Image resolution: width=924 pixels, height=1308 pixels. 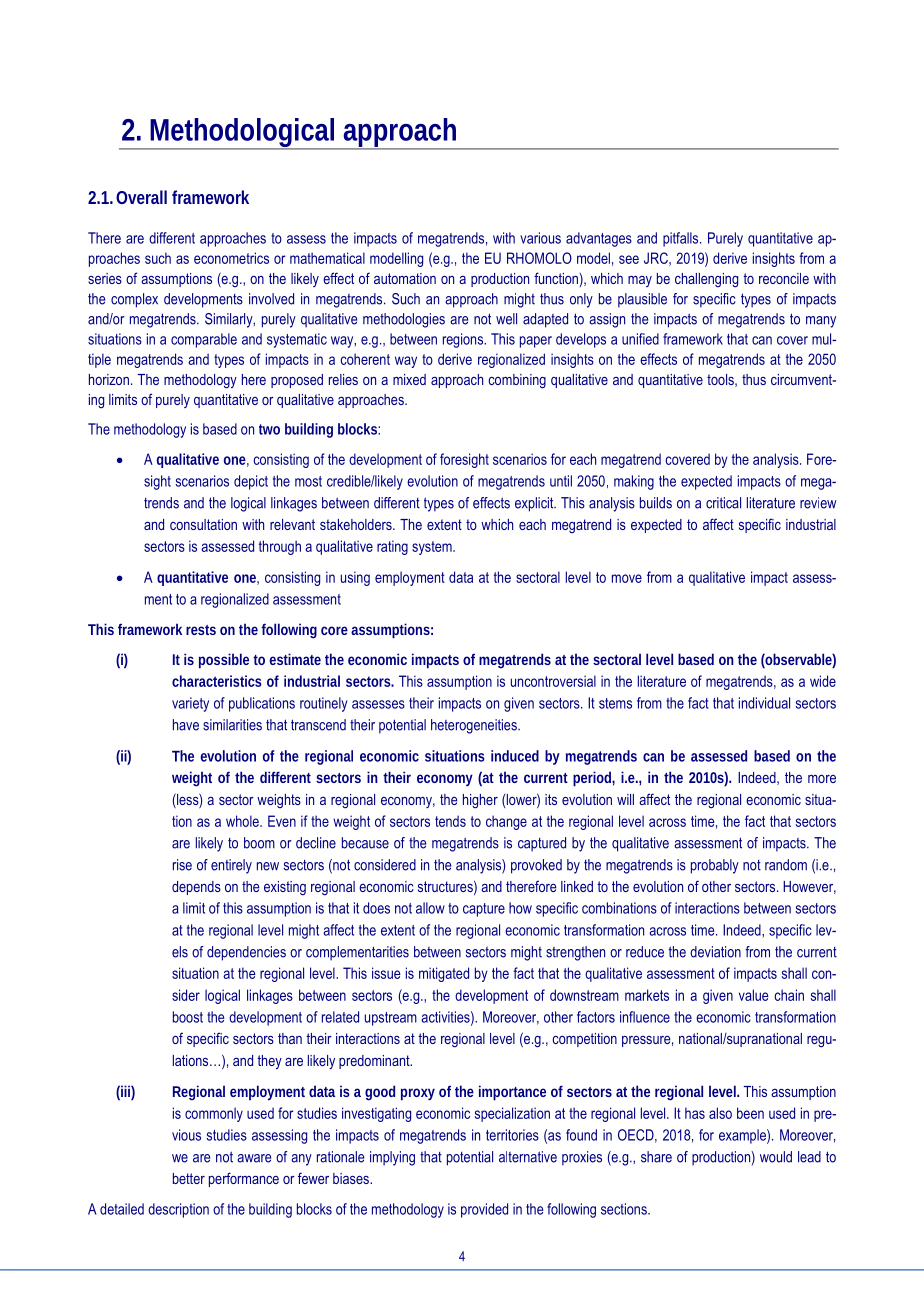 What do you see at coordinates (506, 319) in the document?
I see `well` at bounding box center [506, 319].
